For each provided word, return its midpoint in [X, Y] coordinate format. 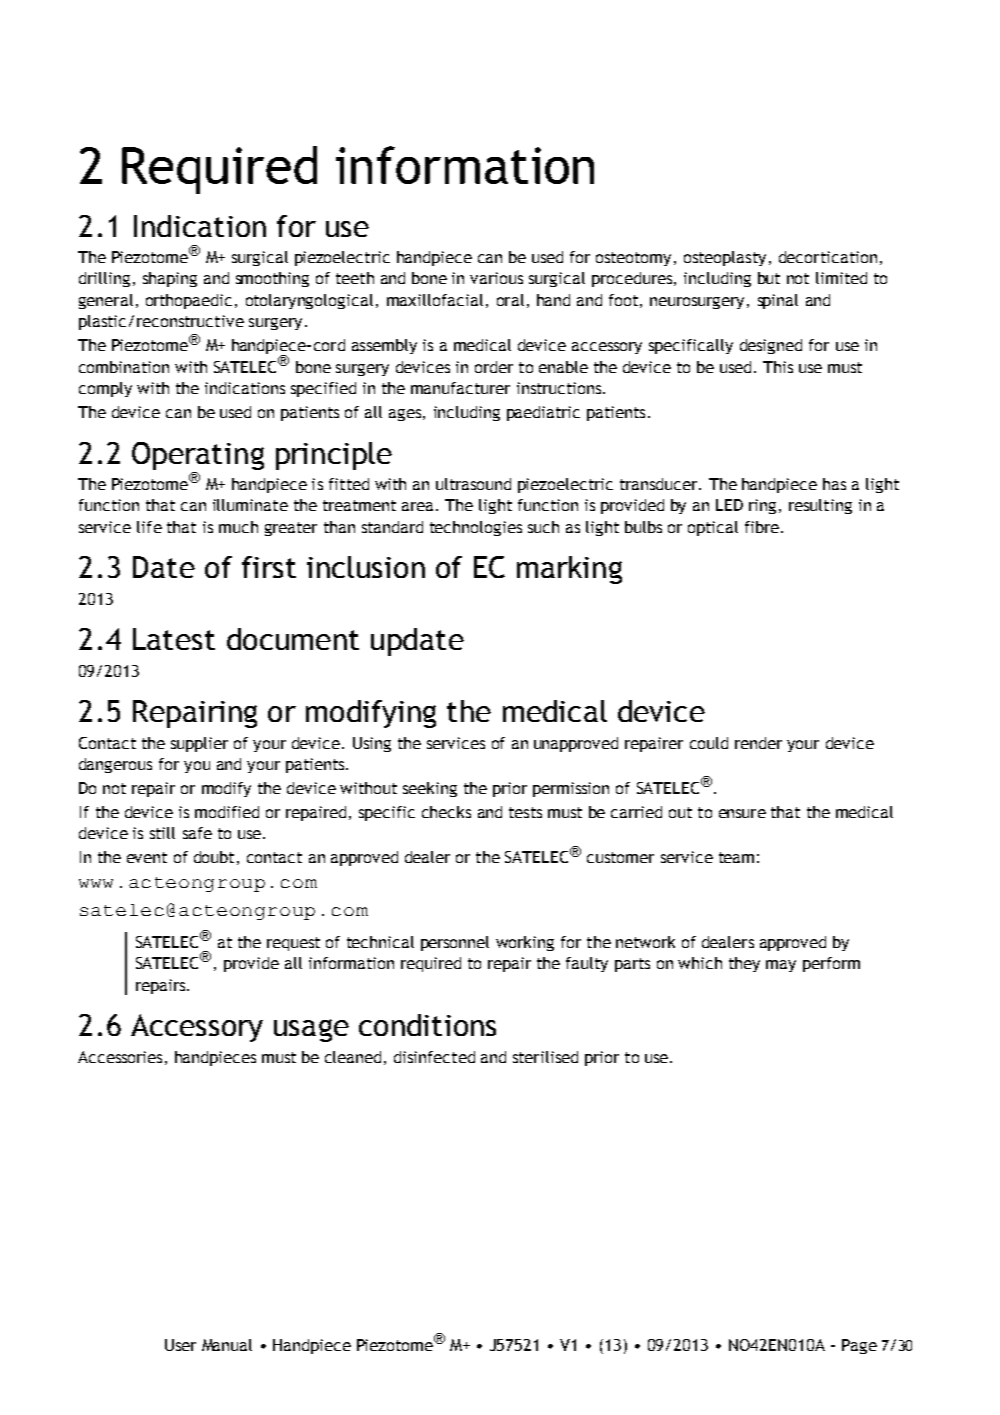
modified [227, 812]
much [238, 527]
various [496, 278]
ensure [742, 813]
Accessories [120, 1057]
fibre [763, 527]
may [781, 966]
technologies [476, 528]
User [180, 1345]
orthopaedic [189, 301]
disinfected [434, 1057]
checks [446, 812]
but [769, 278]
